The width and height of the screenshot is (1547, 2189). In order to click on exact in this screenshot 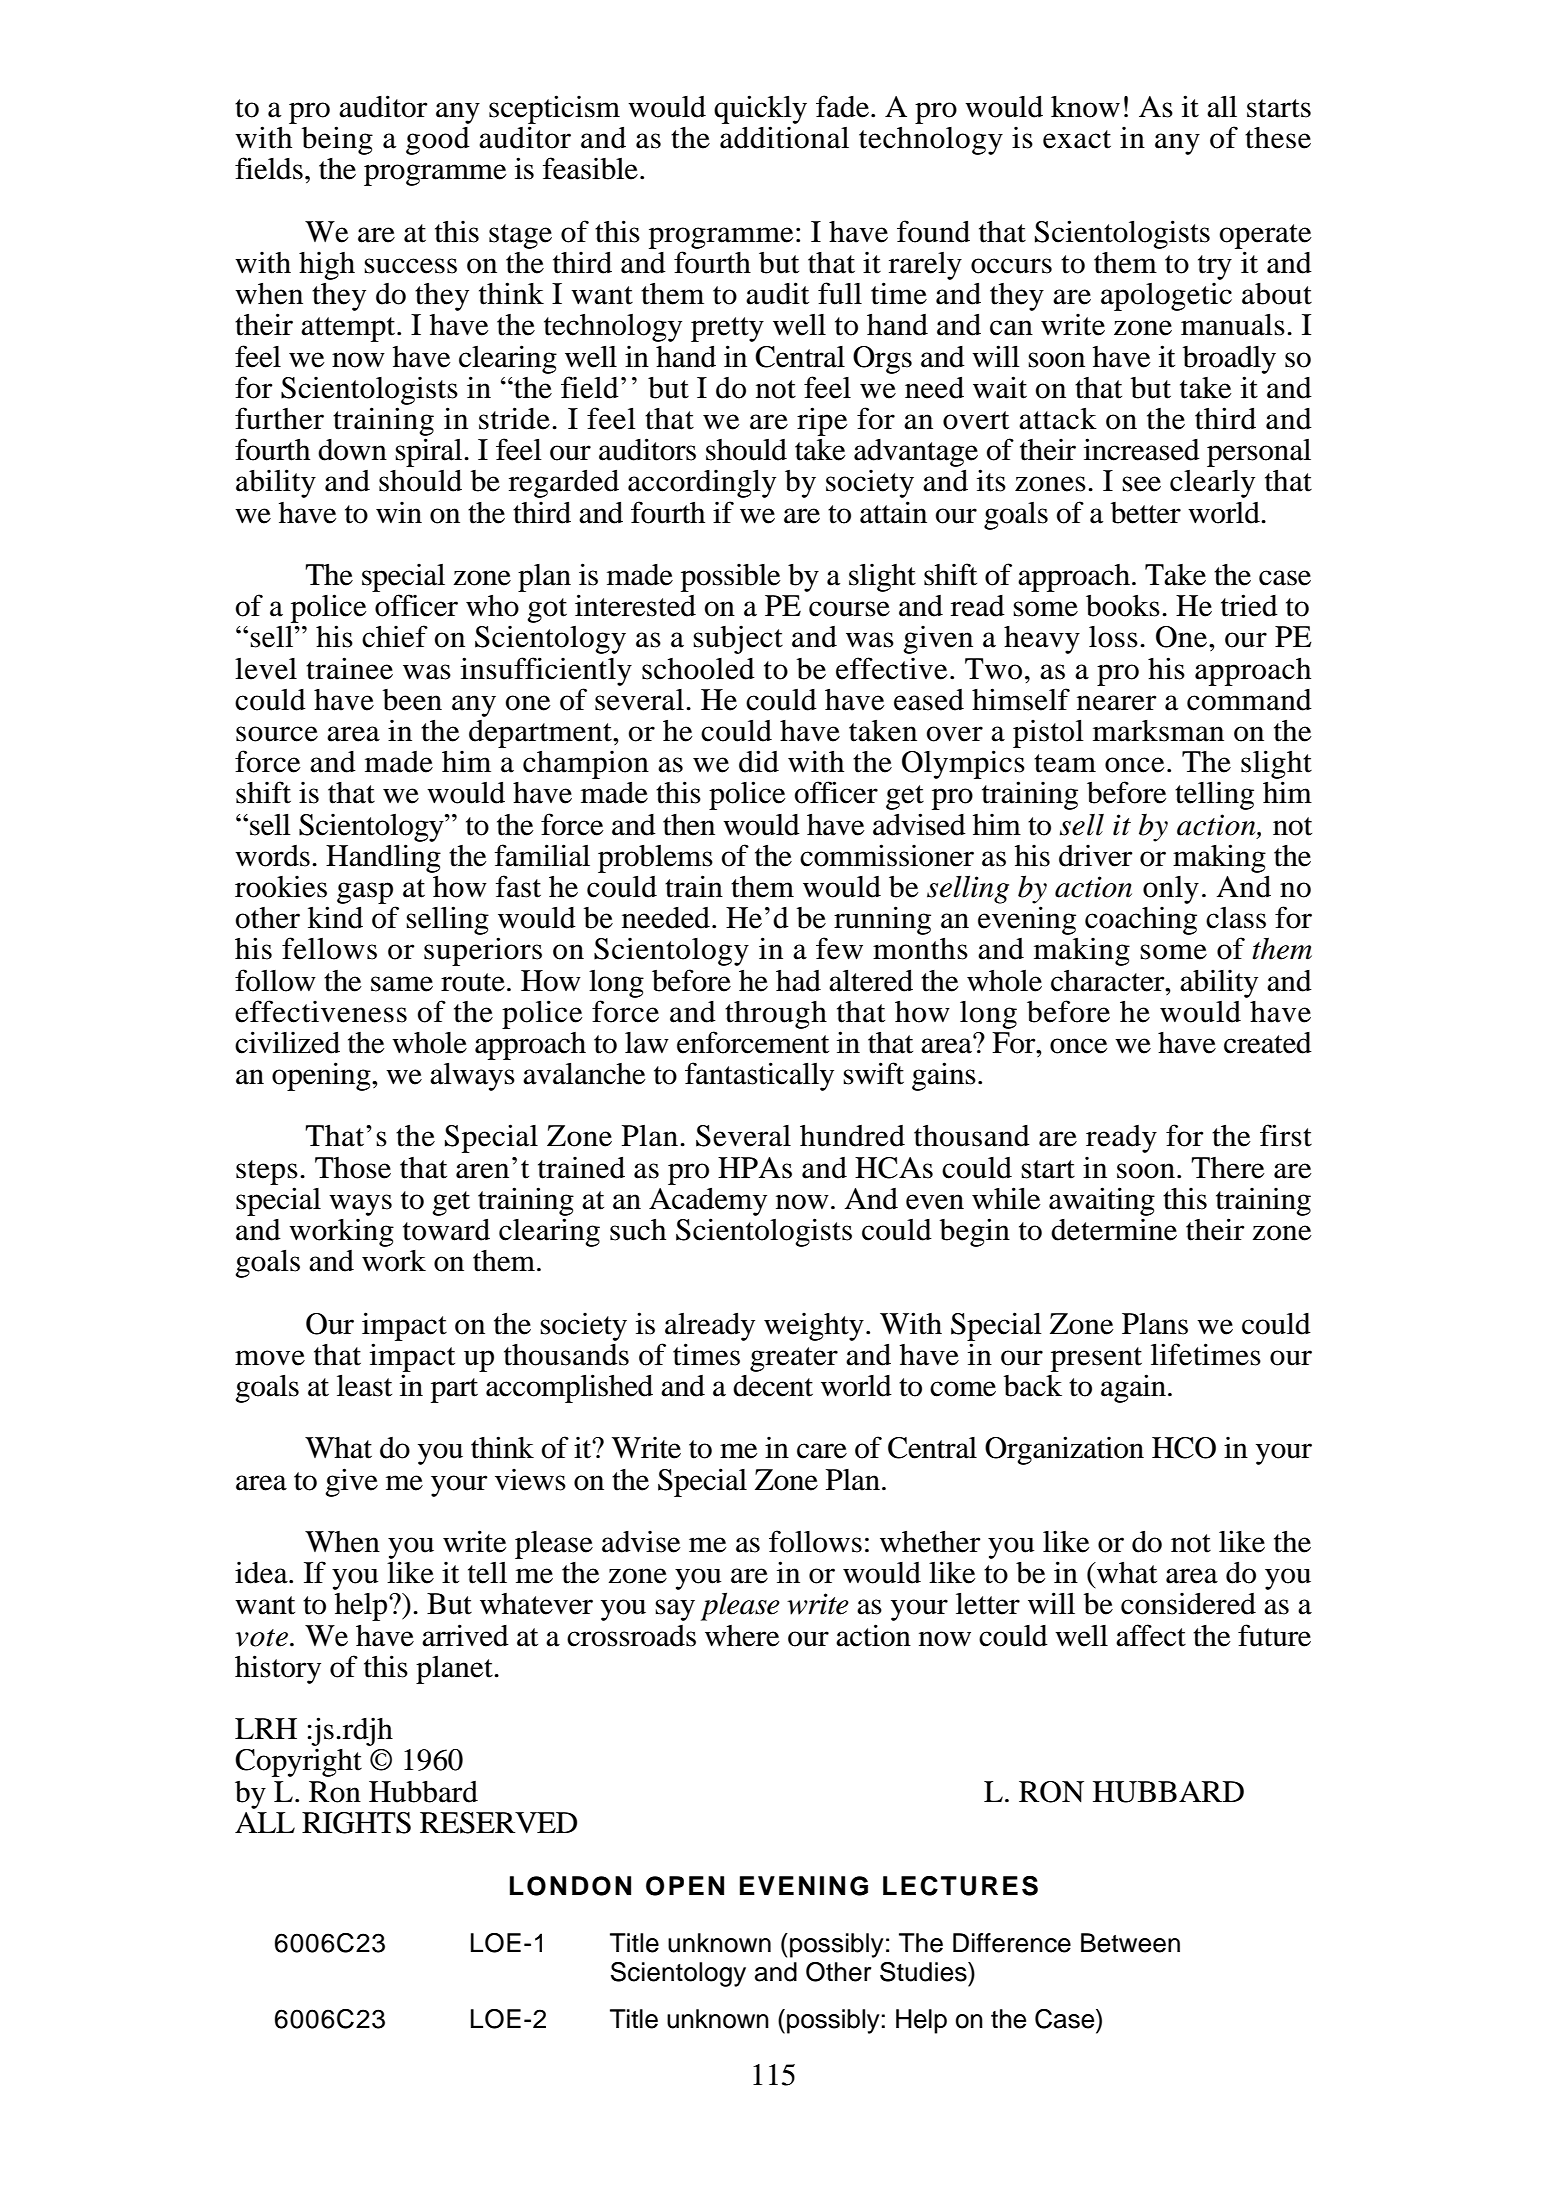, I will do `click(1077, 139)`.
